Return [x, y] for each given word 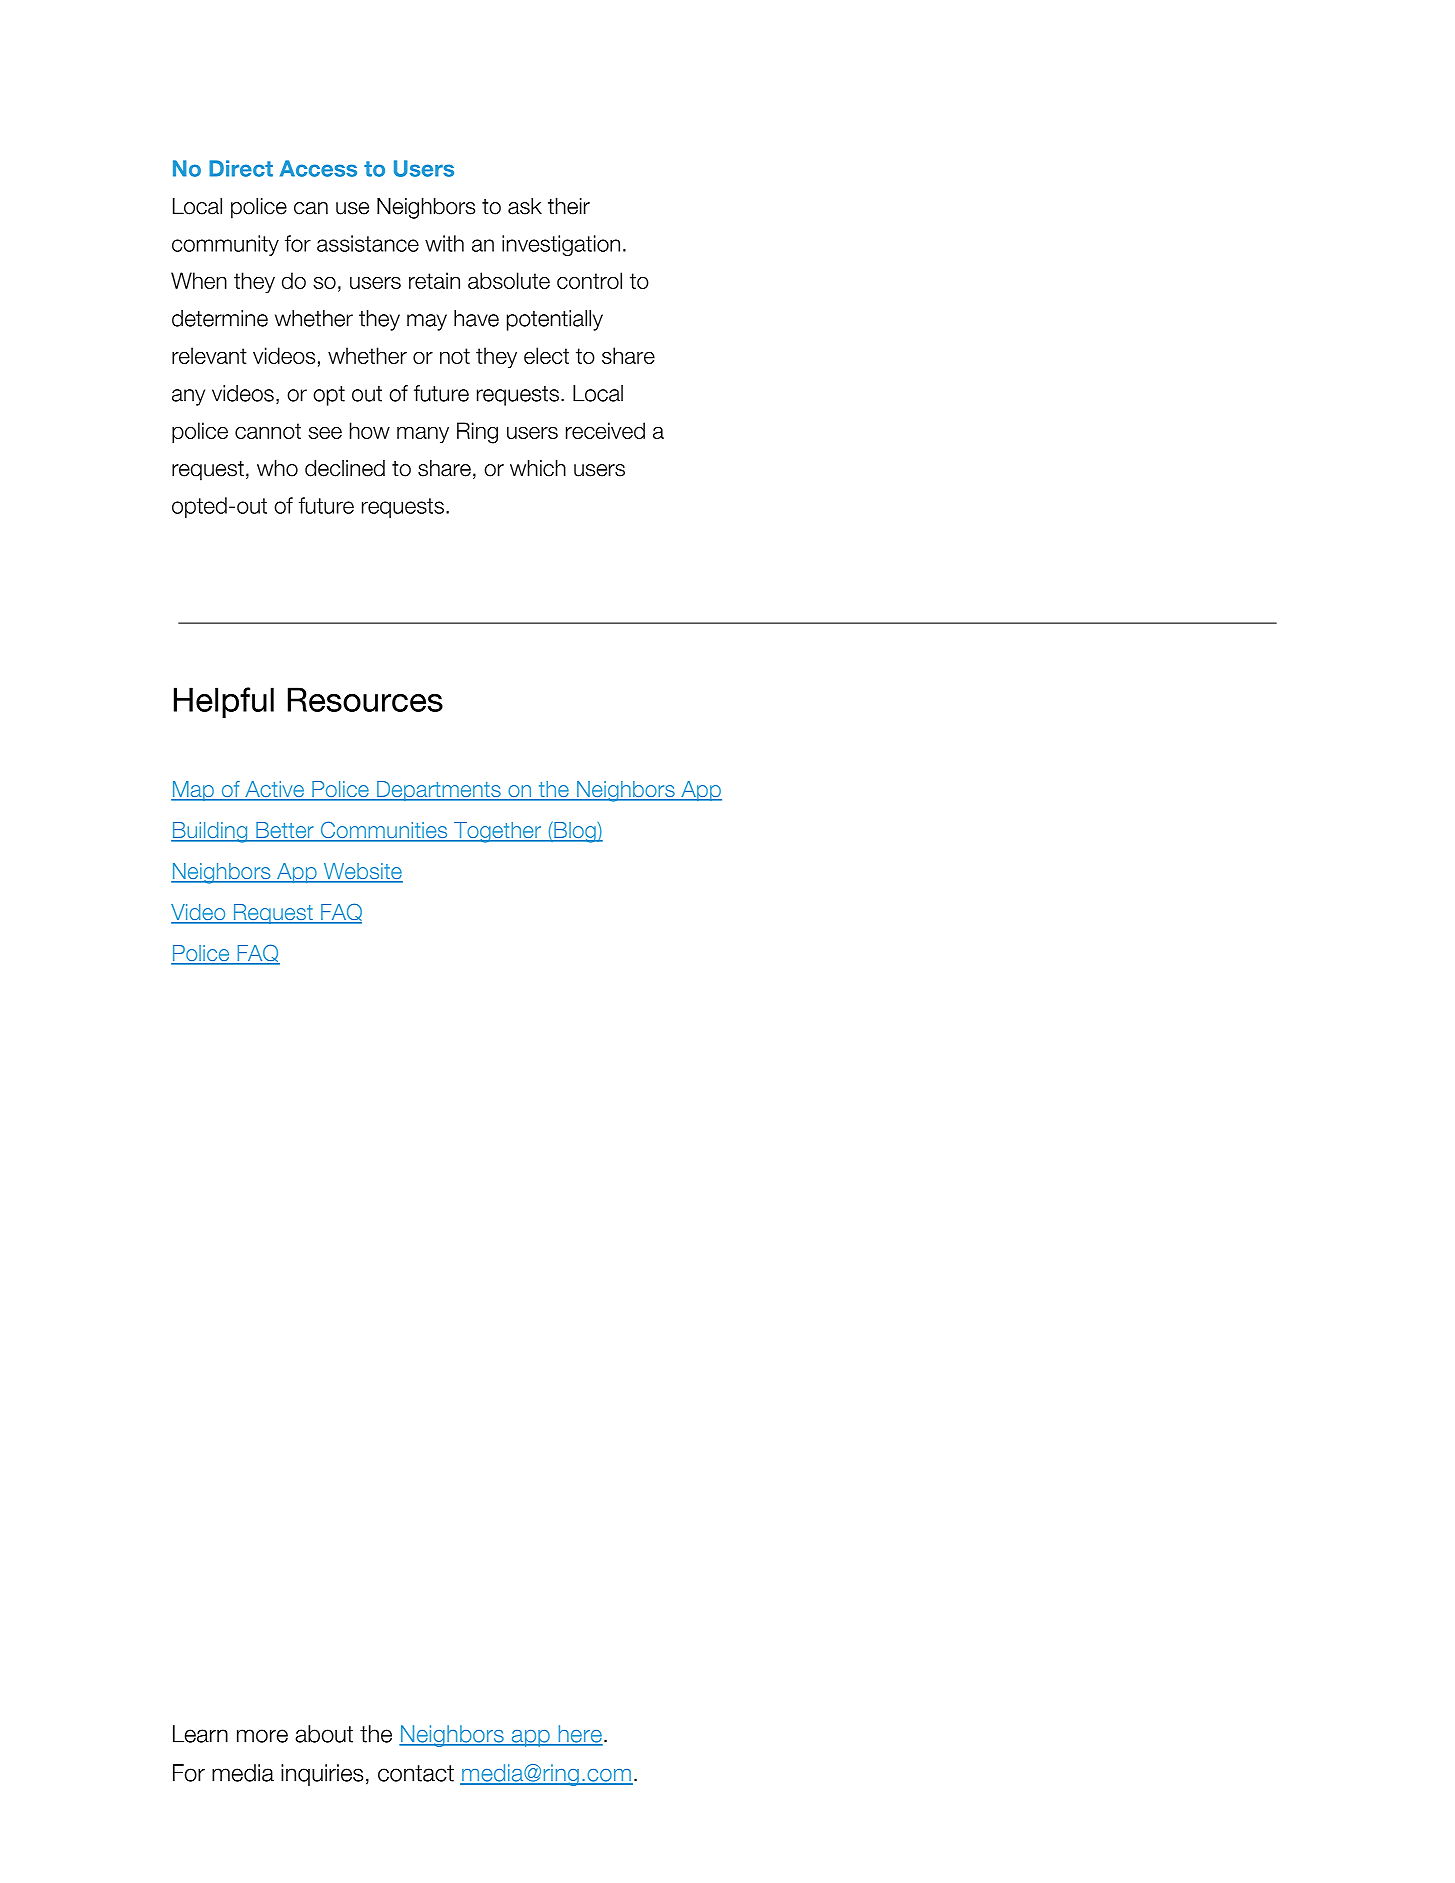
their [569, 206]
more [262, 1736]
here [579, 1735]
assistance [368, 243]
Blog [575, 832]
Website [362, 872]
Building [210, 832]
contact [416, 1773]
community [225, 245]
